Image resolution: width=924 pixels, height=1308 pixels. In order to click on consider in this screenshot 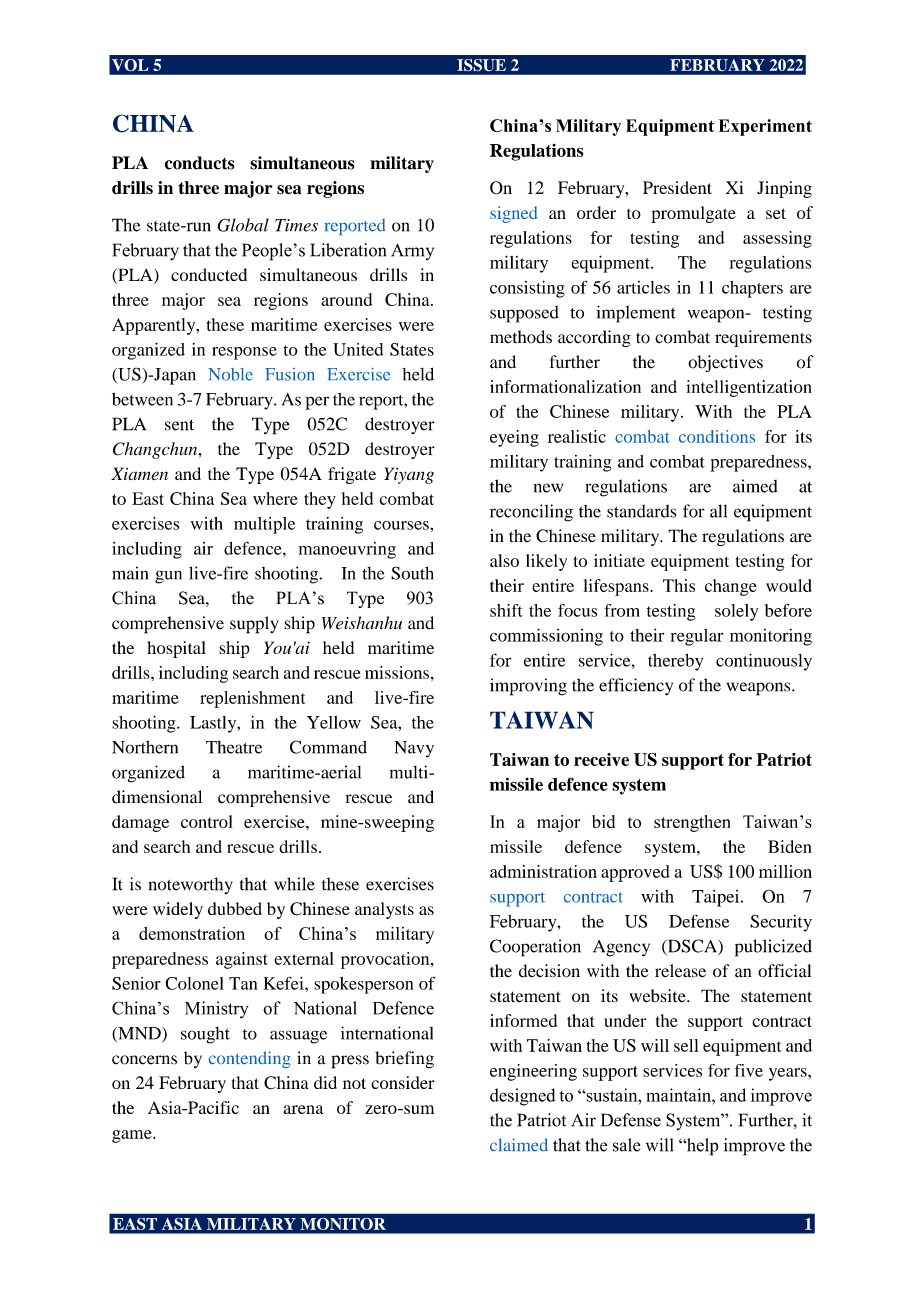, I will do `click(403, 1082)`.
